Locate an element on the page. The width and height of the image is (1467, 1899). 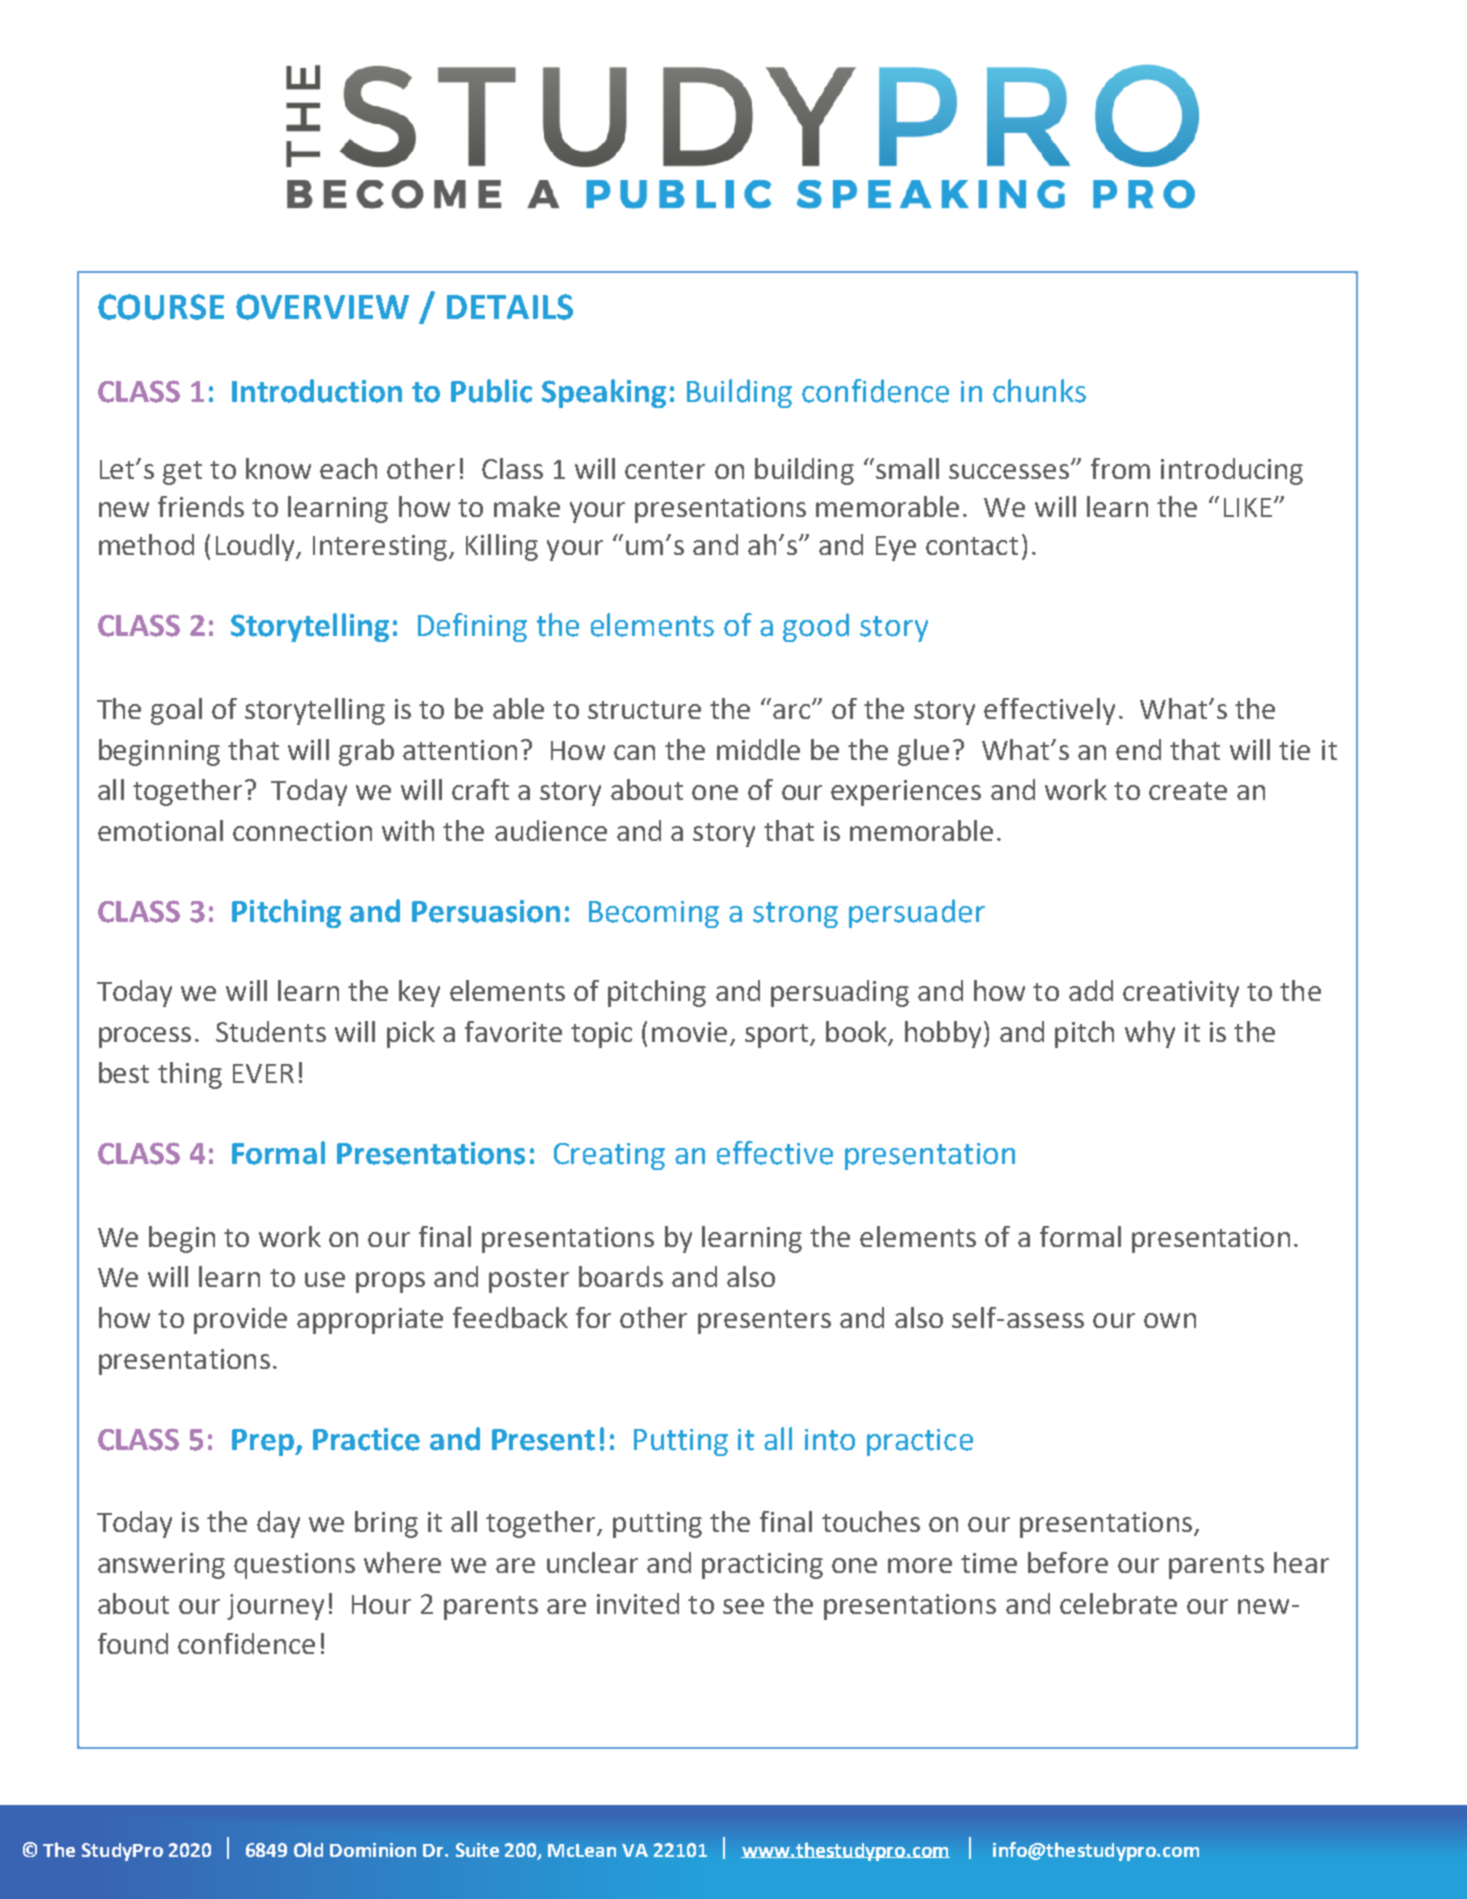
why is located at coordinates (1150, 1034).
